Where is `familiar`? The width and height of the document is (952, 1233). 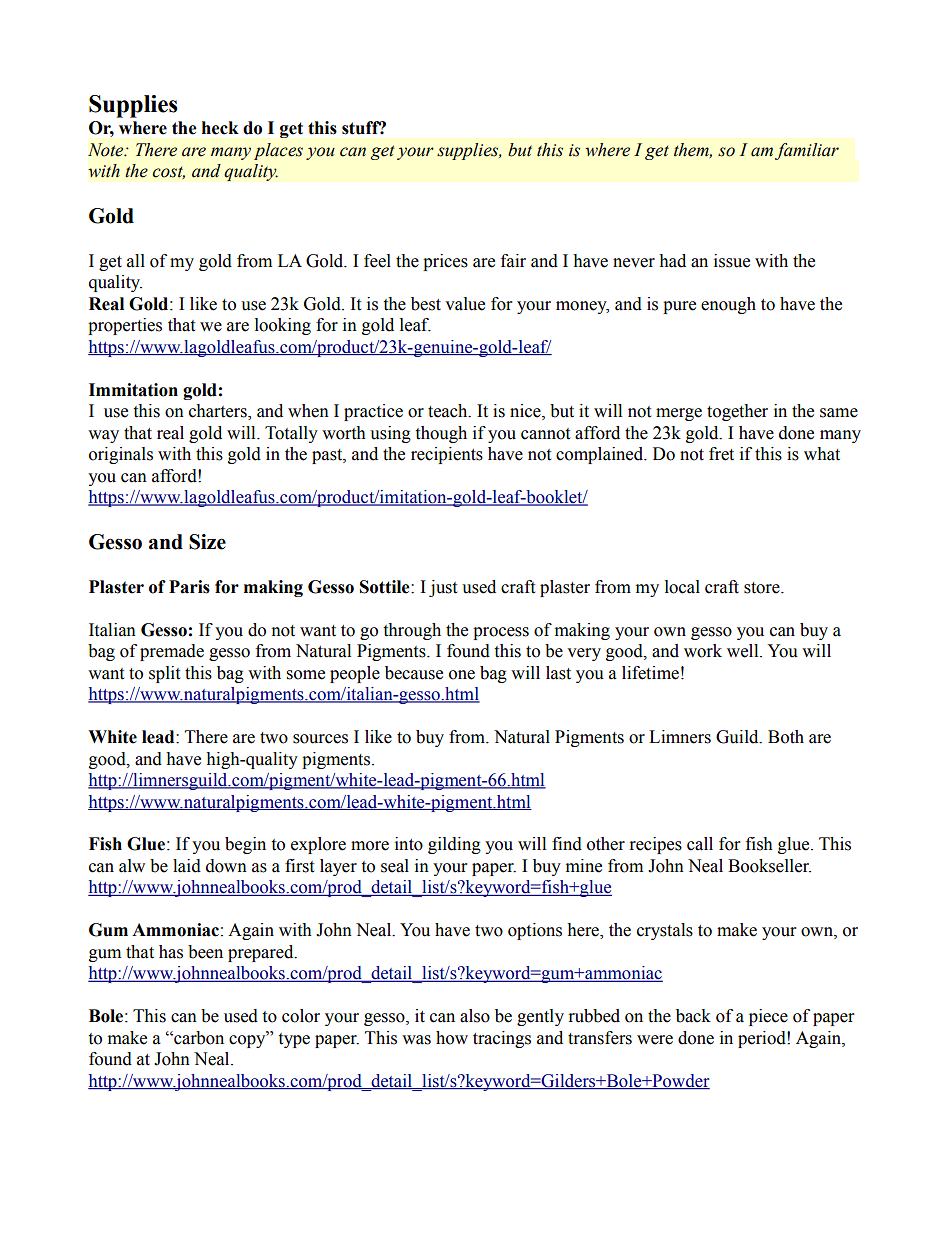 familiar is located at coordinates (807, 151).
